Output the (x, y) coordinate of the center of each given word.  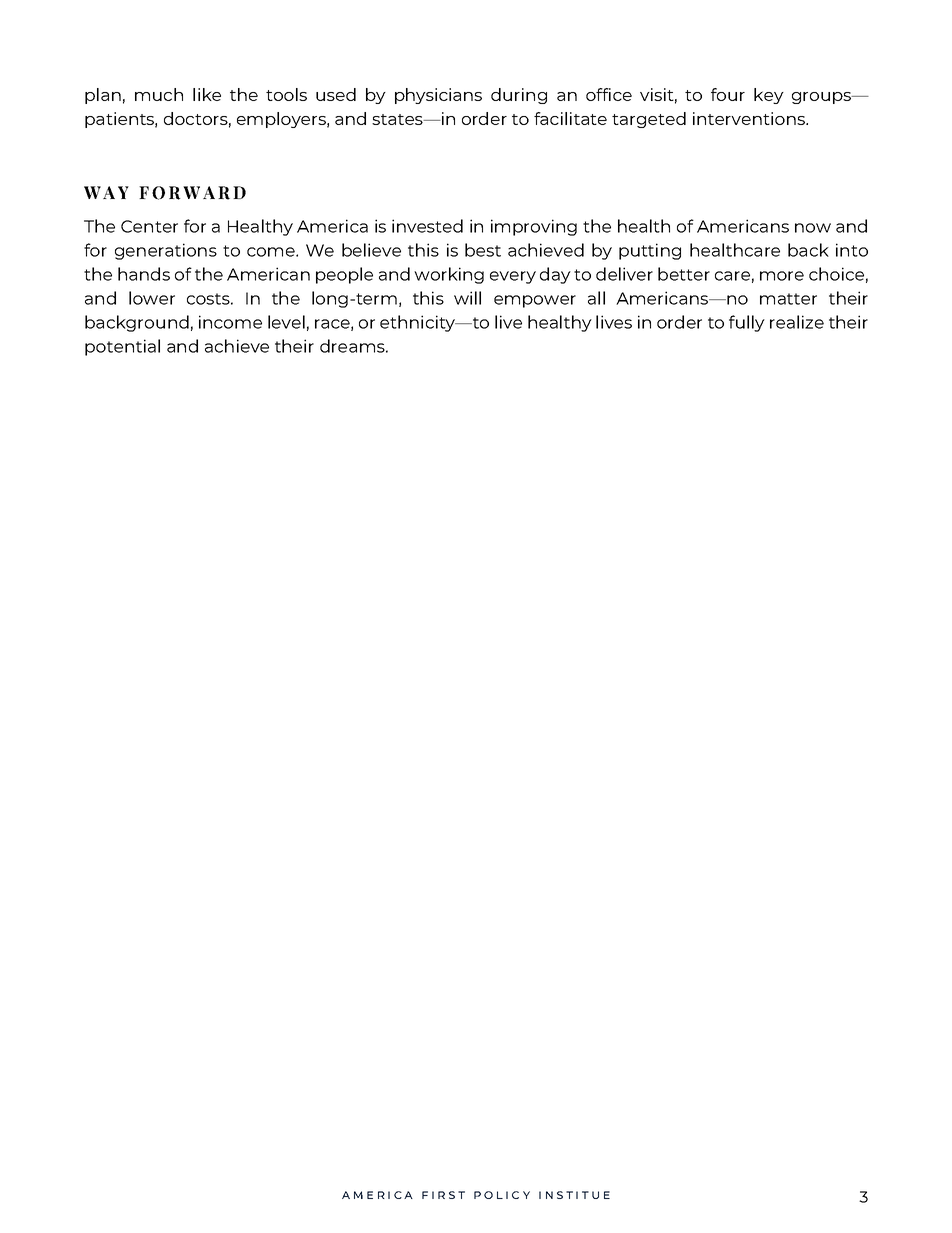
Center (149, 226)
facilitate (570, 118)
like (207, 94)
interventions (750, 118)
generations (166, 251)
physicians (438, 96)
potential (122, 347)
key (769, 96)
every (513, 277)
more (782, 276)
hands (144, 274)
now (813, 228)
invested (427, 226)
